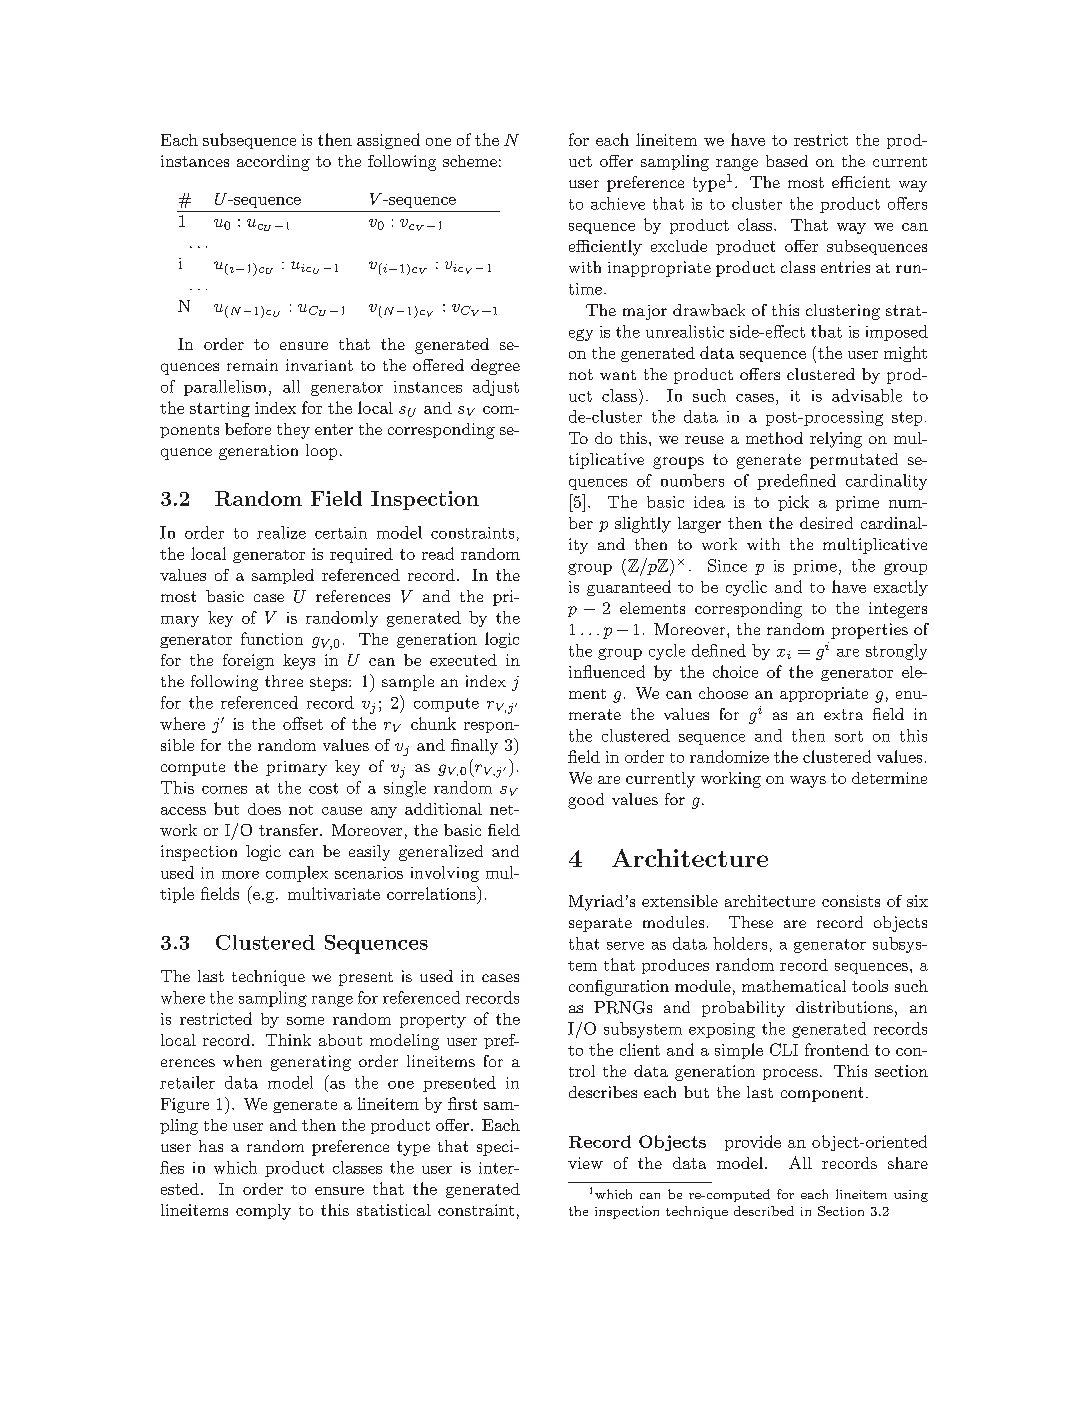 The height and width of the screenshot is (1408, 1088). Describe the element at coordinates (586, 801) in the screenshot. I see `good` at that location.
